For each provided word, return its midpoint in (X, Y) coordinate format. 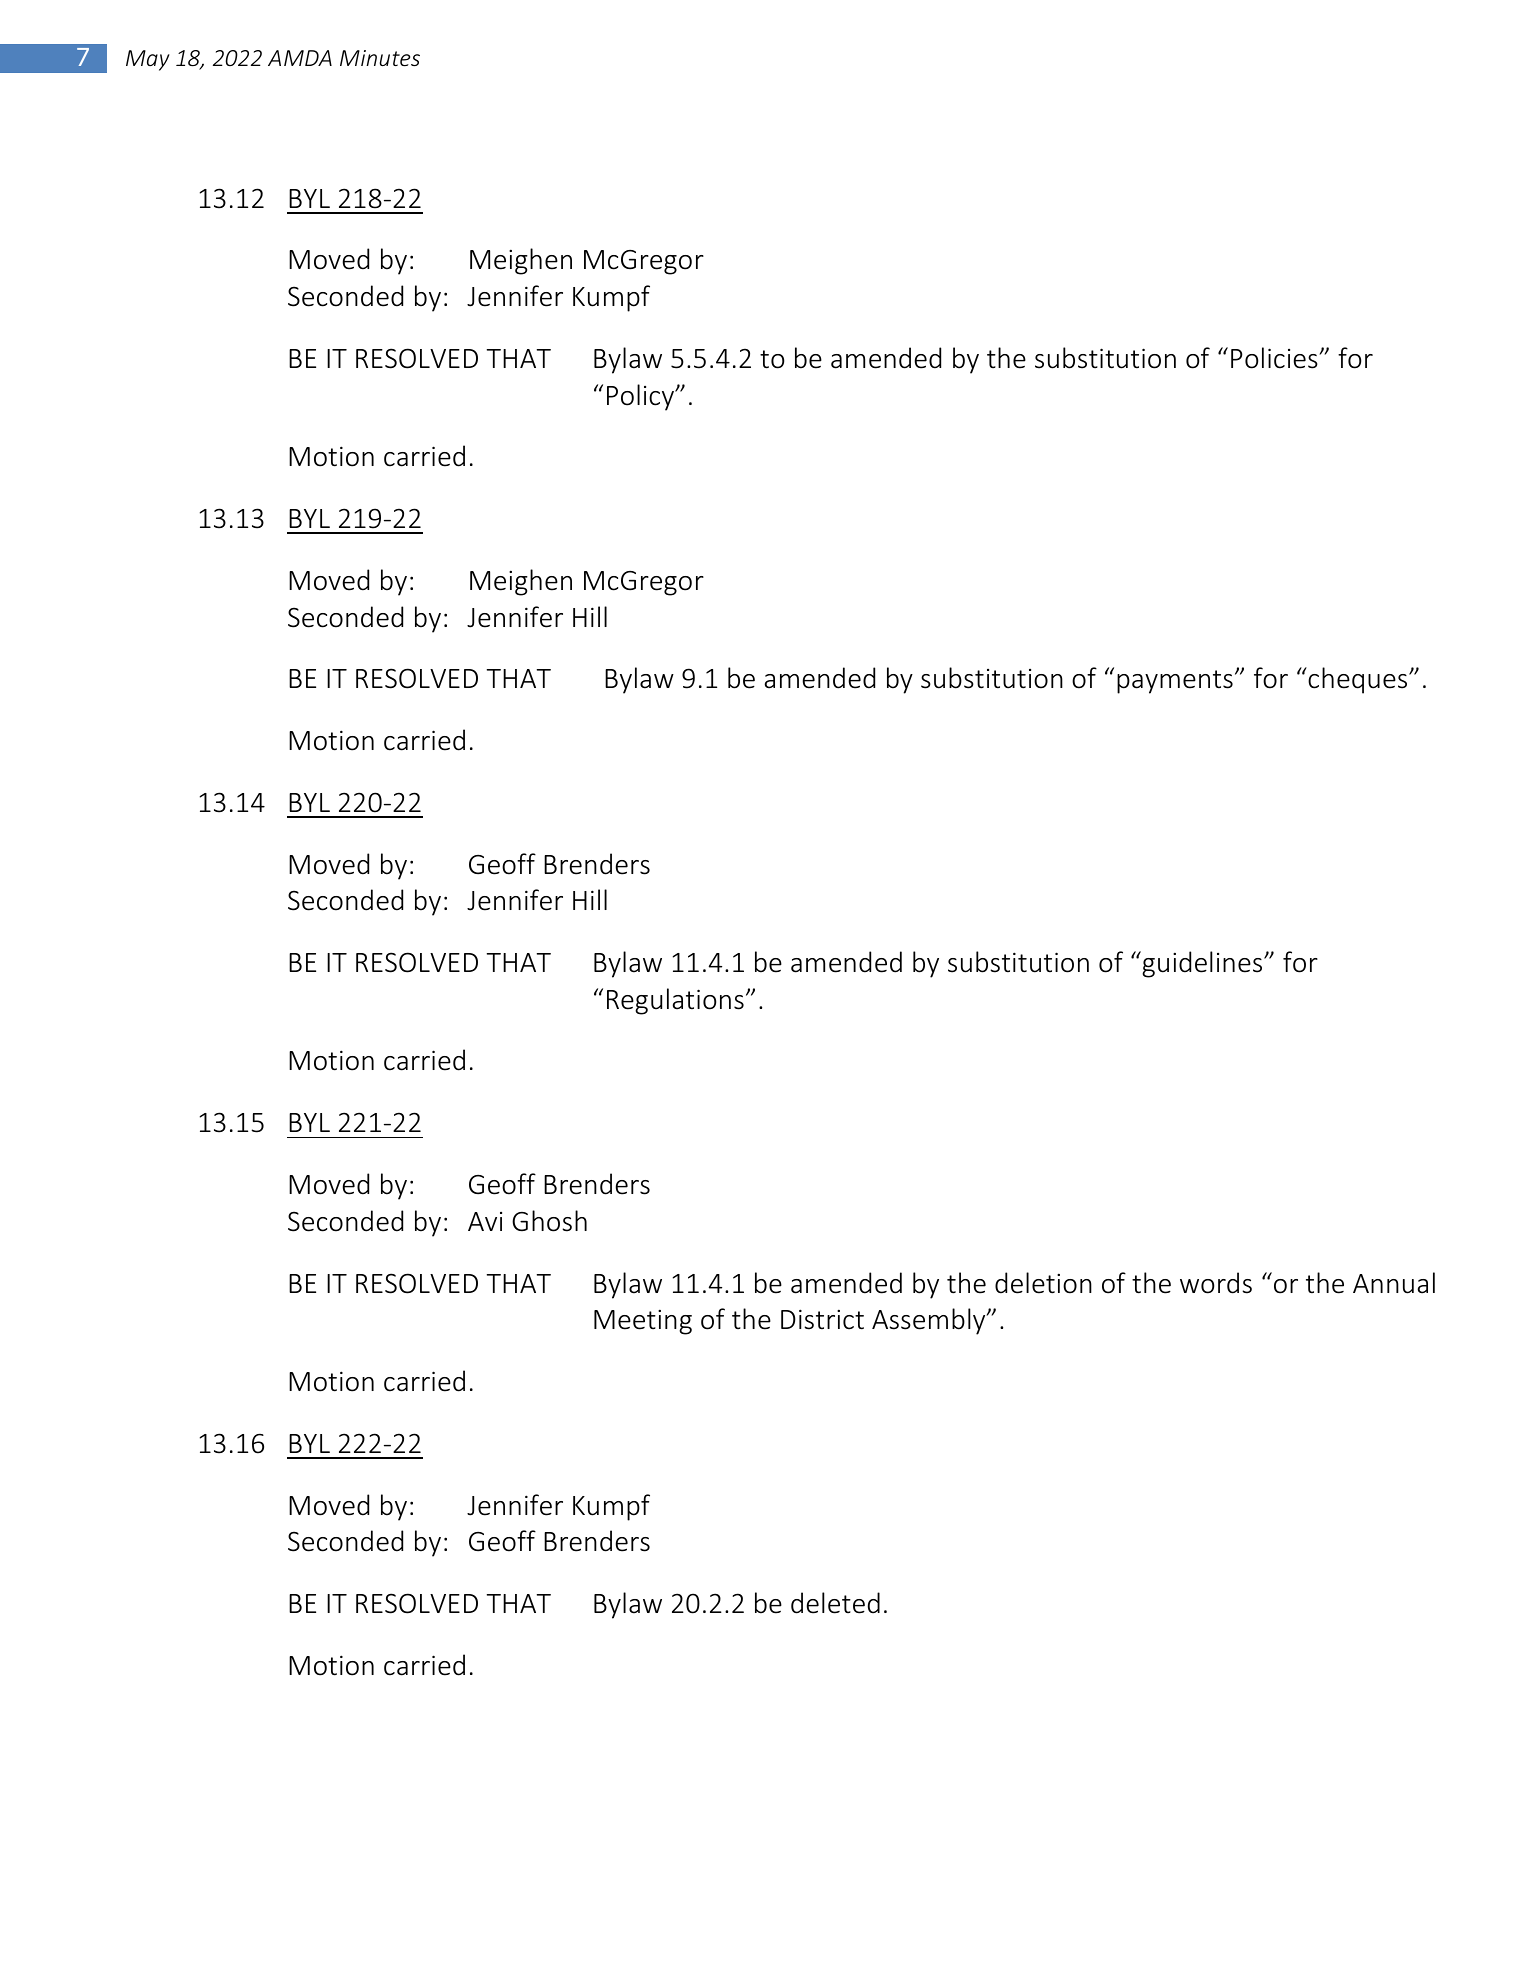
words (1216, 1283)
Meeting (643, 1322)
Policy (642, 397)
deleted (835, 1603)
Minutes (380, 58)
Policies (1275, 358)
